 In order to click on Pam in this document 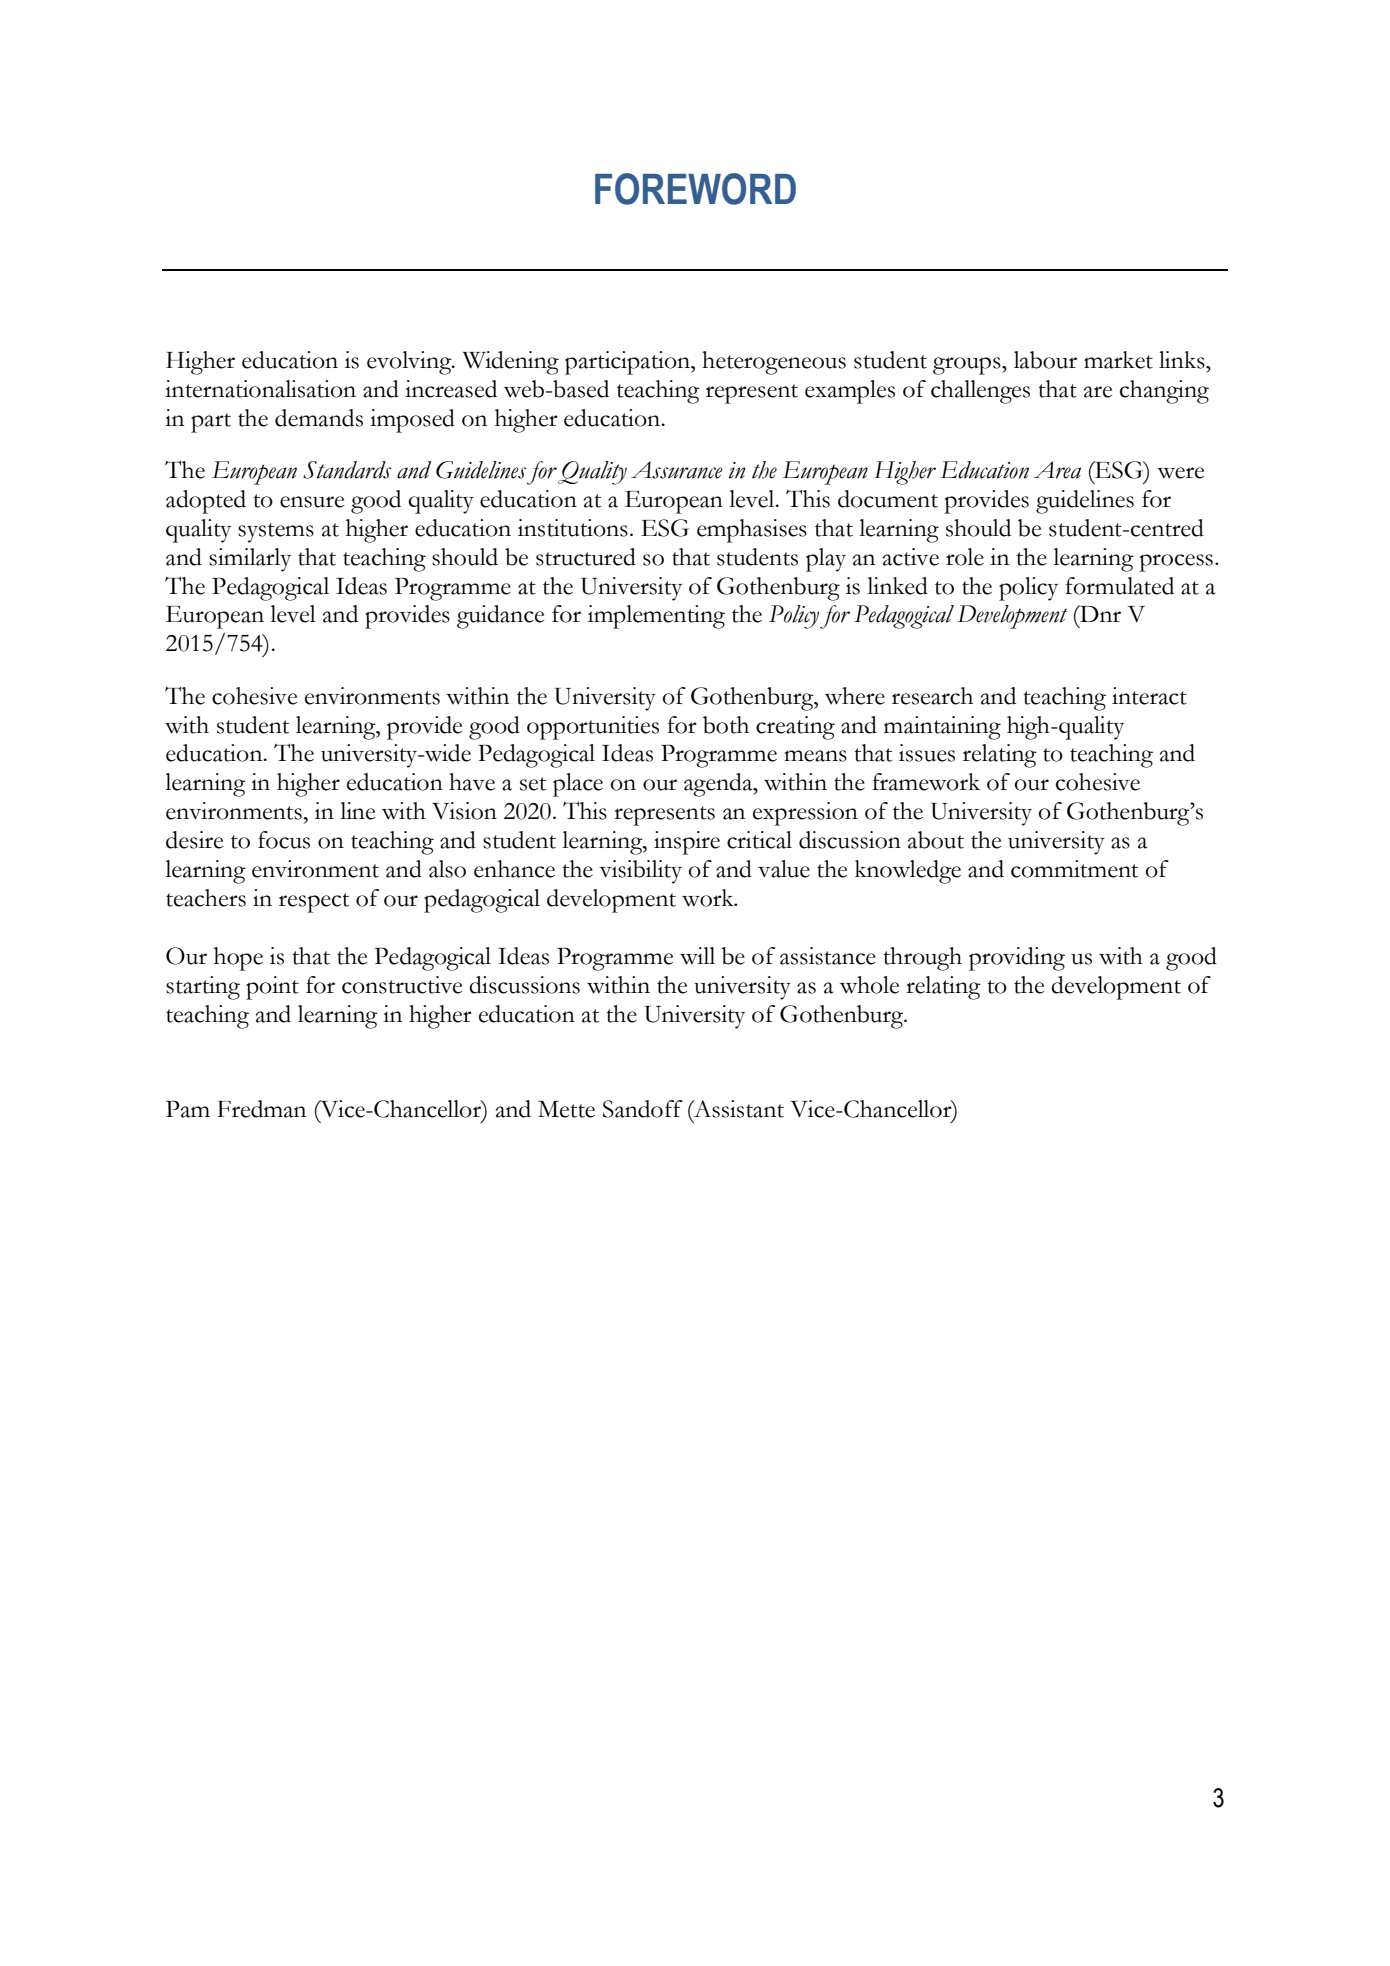, I will do `click(188, 1109)`.
